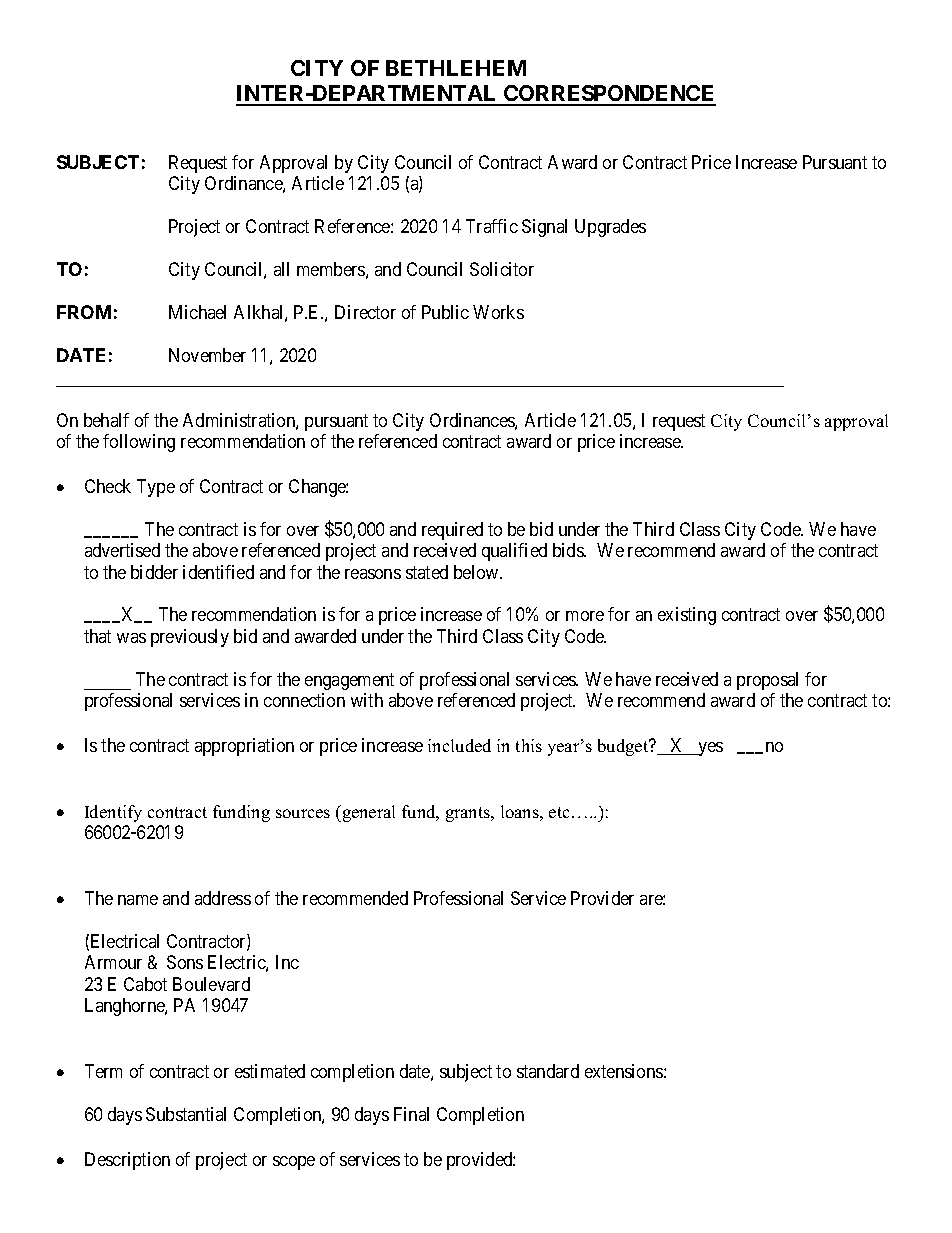 The width and height of the screenshot is (952, 1233). Describe the element at coordinates (445, 312) in the screenshot. I see `Public` at that location.
